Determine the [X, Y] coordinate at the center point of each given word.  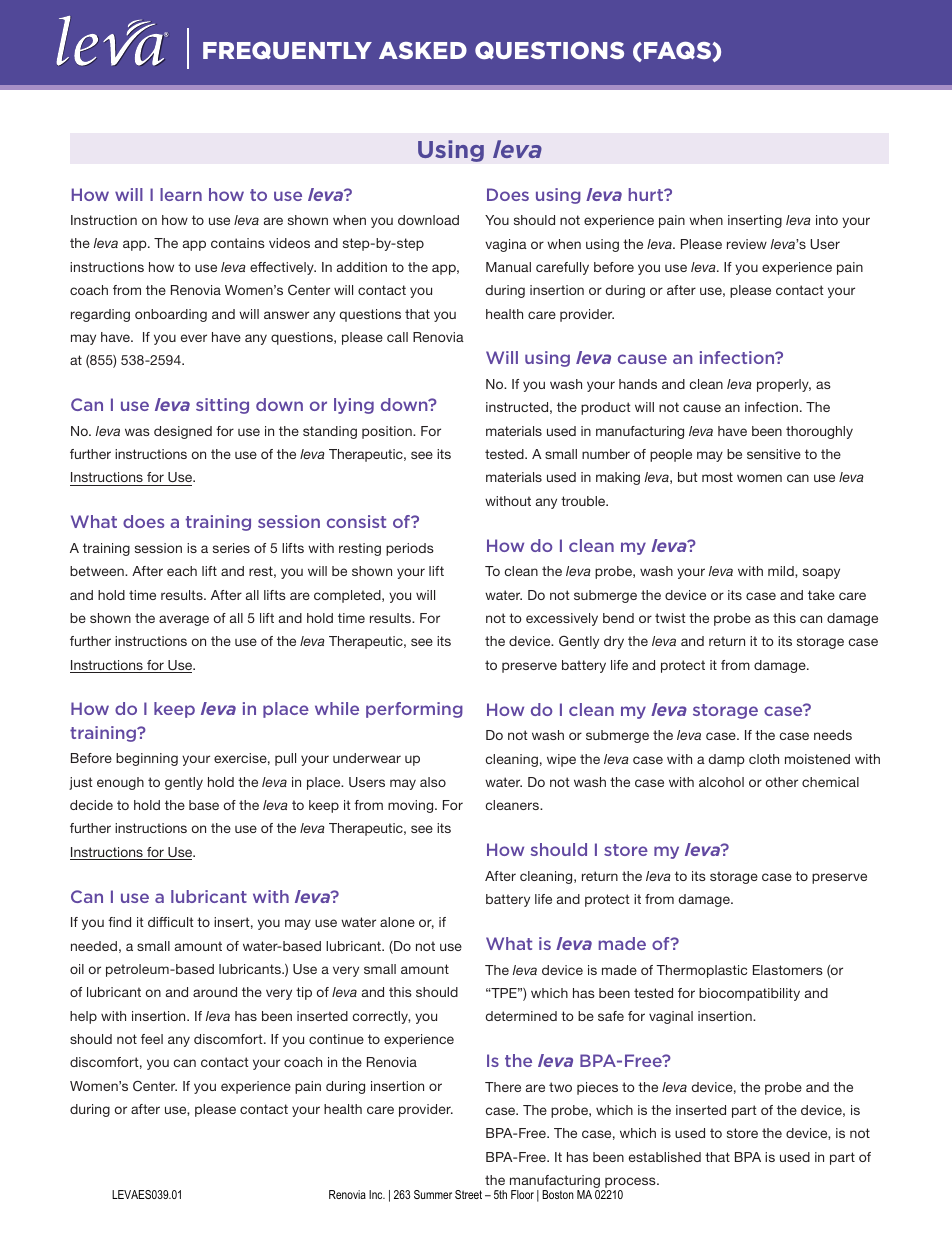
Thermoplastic [702, 971]
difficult [171, 922]
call [397, 337]
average [184, 620]
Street [468, 1194]
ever [194, 338]
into [827, 220]
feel [152, 1039]
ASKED [423, 50]
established [665, 1157]
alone [397, 922]
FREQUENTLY [287, 50]
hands [638, 384]
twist [670, 618]
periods [410, 549]
